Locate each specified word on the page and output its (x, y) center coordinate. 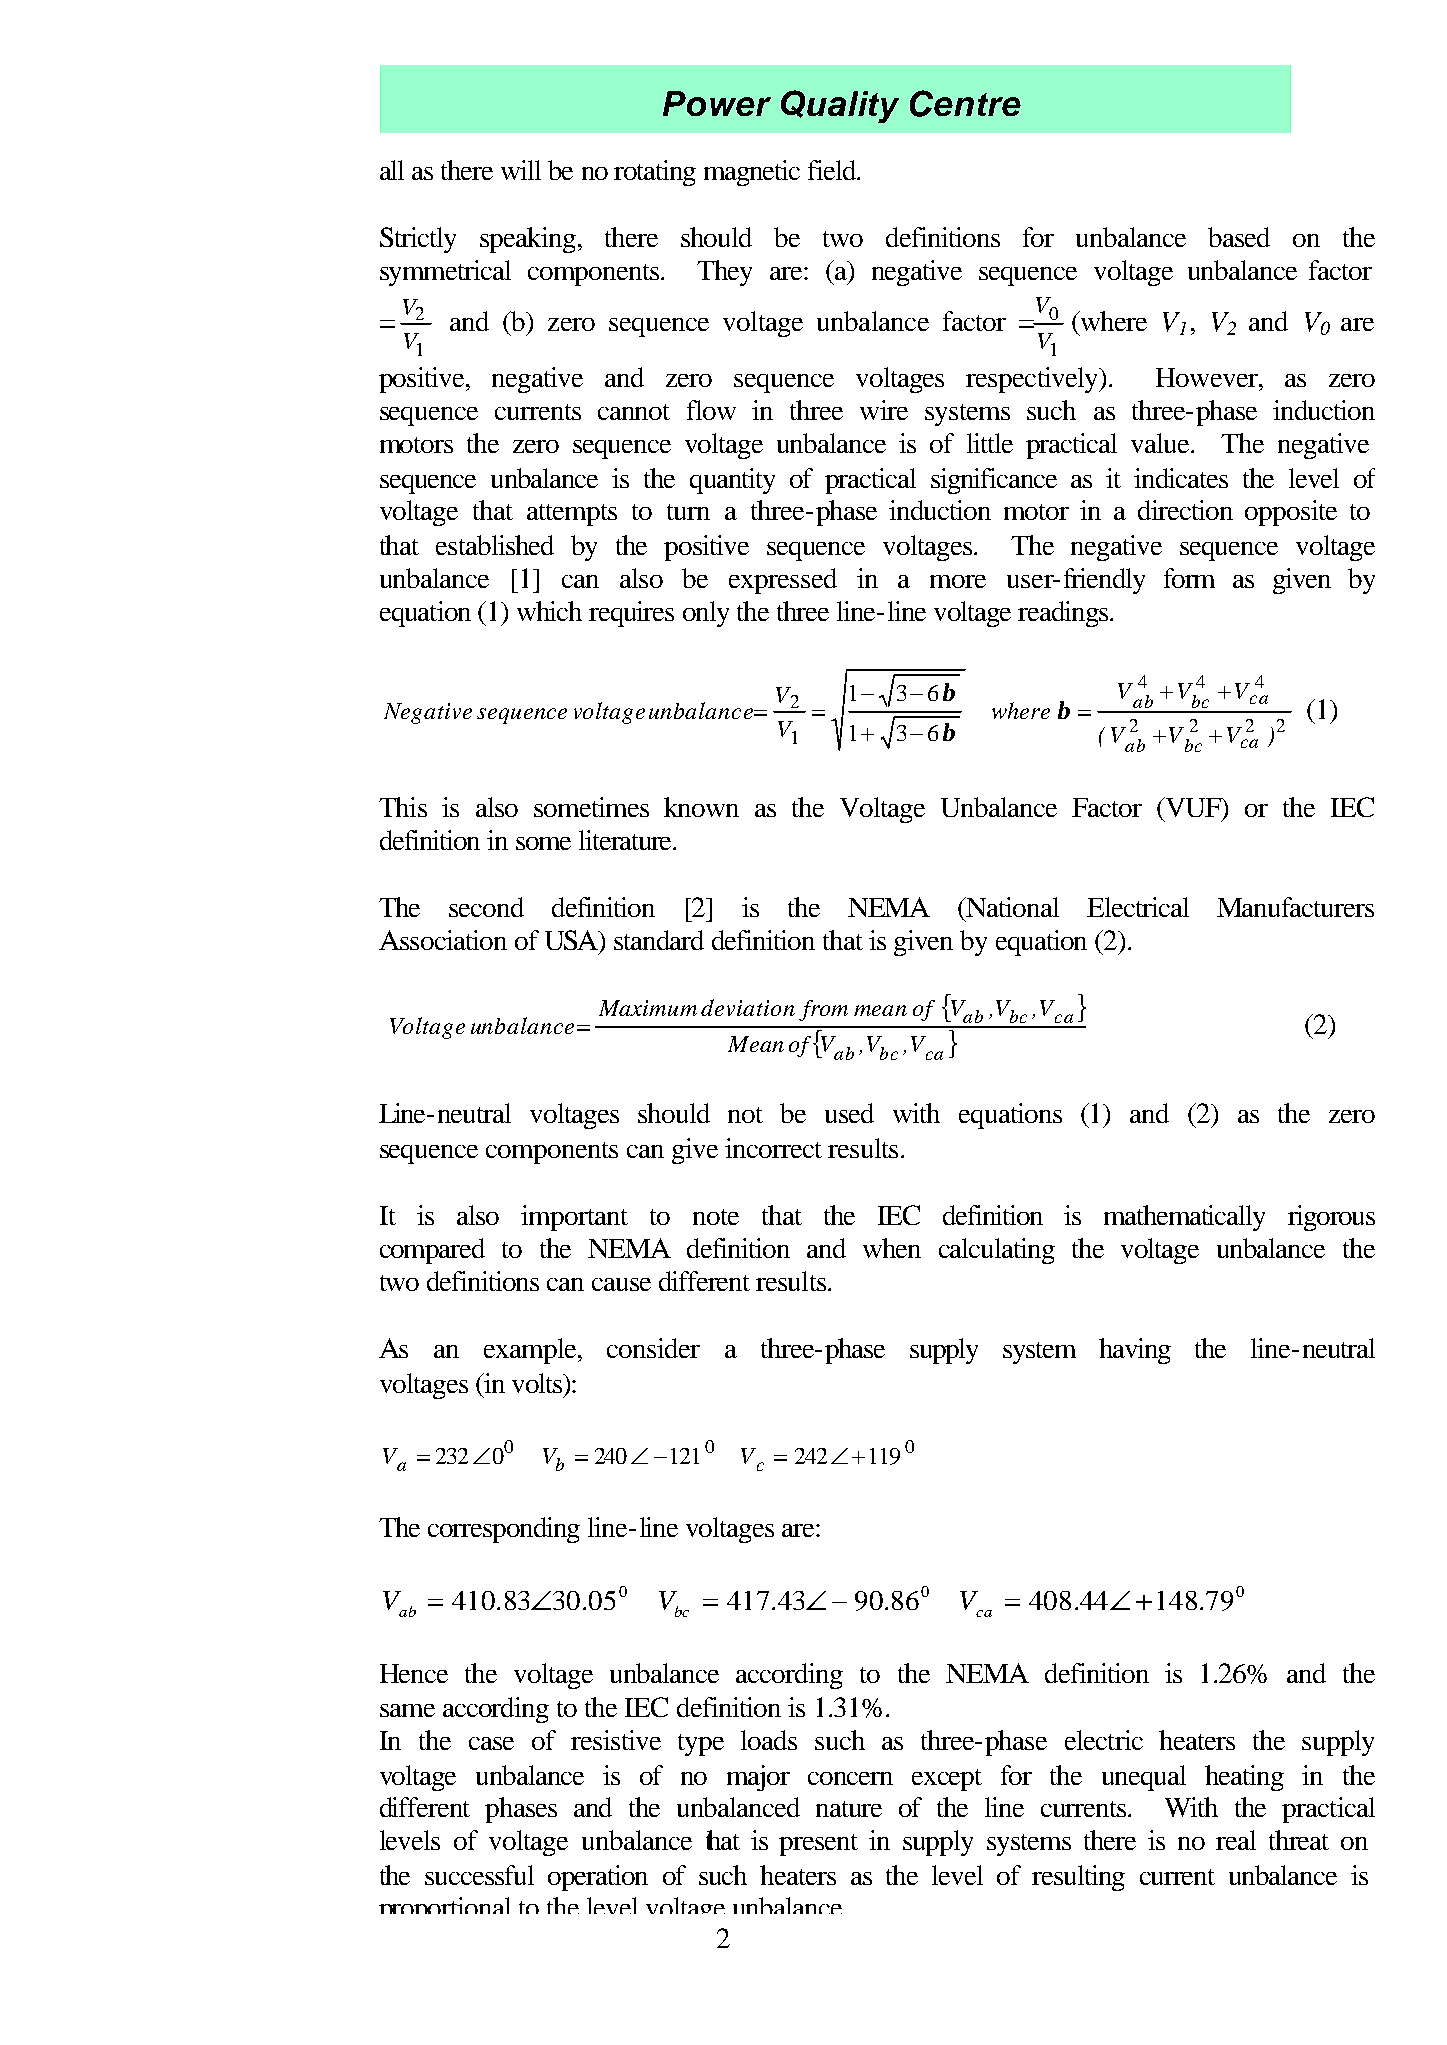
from (823, 1010)
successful (479, 1875)
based (1239, 237)
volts (538, 1383)
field (833, 170)
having (1135, 1351)
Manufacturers (1295, 907)
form (1189, 578)
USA (573, 941)
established (495, 545)
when (892, 1248)
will (521, 170)
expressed (783, 581)
